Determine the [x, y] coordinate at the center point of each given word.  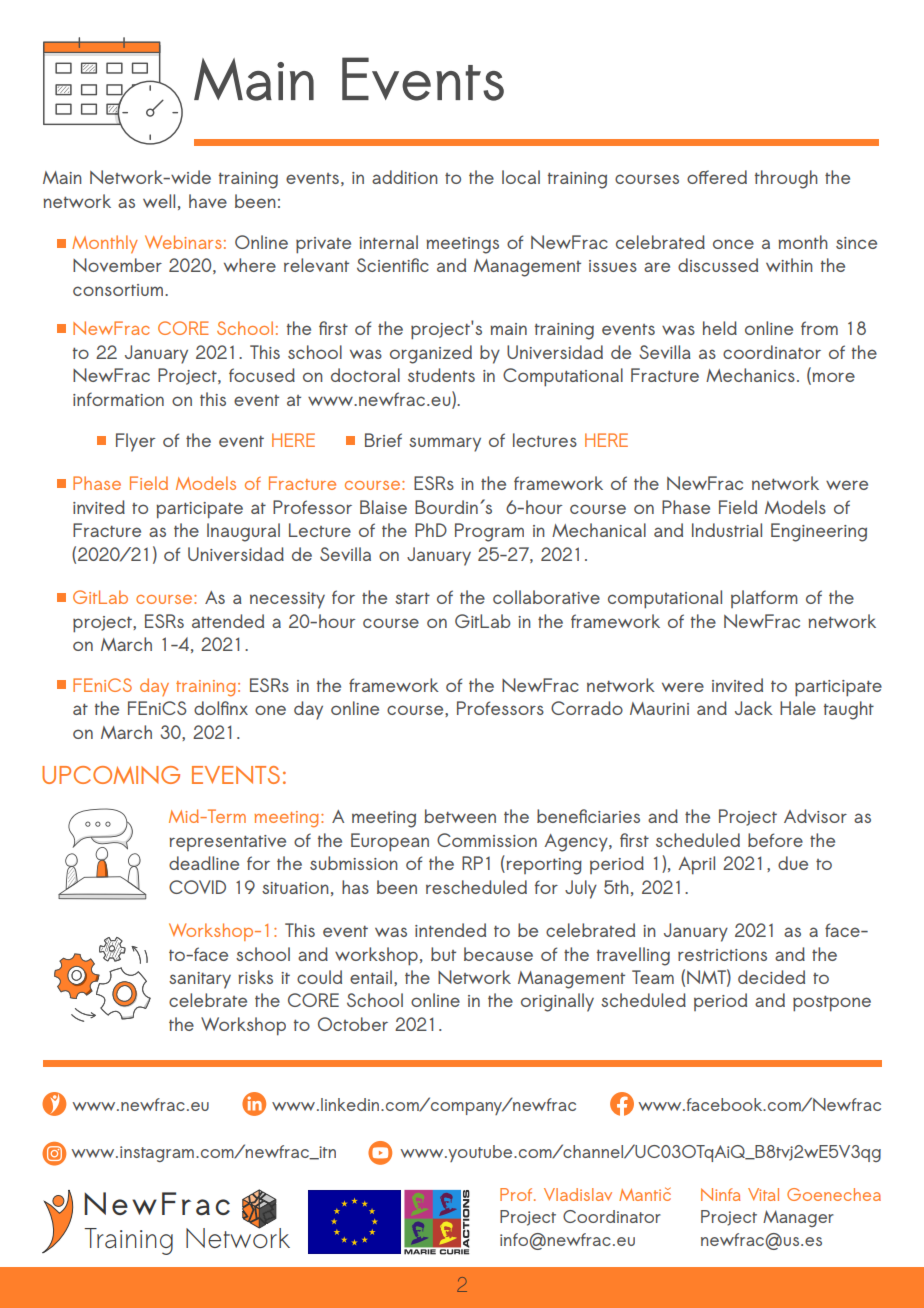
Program [489, 532]
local [521, 177]
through [786, 179]
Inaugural [243, 532]
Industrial [727, 530]
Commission [487, 840]
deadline [204, 863]
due [793, 863]
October [353, 1024]
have [208, 201]
